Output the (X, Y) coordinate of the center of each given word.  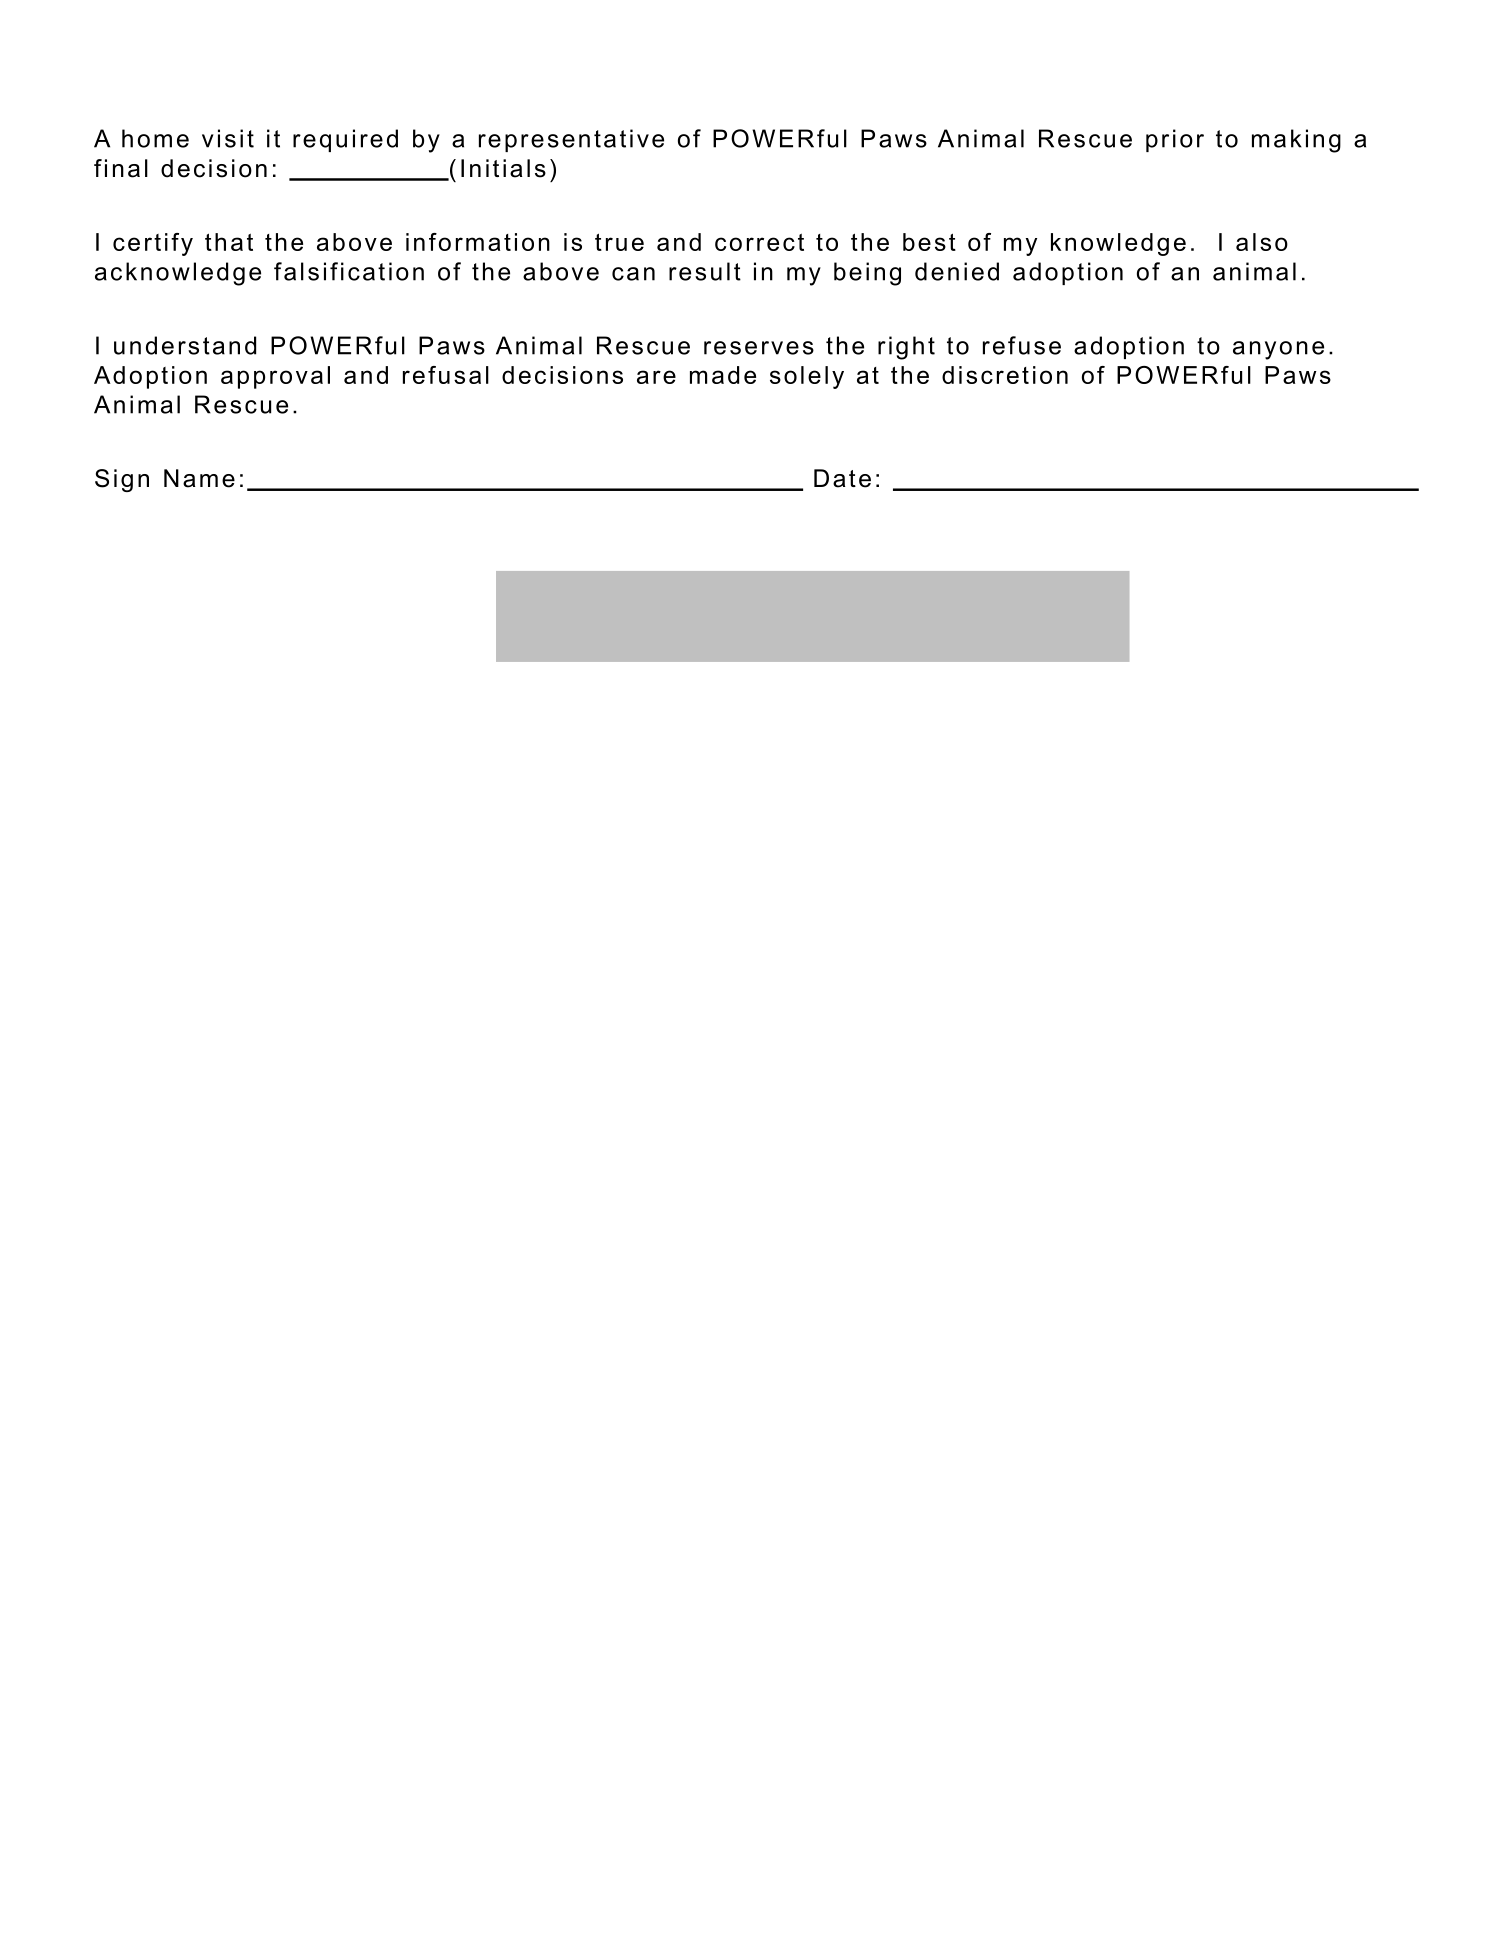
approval (275, 377)
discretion (1005, 375)
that (229, 242)
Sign (122, 480)
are (656, 377)
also (1262, 242)
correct (759, 242)
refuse (1022, 345)
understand (185, 345)
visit (228, 138)
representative (571, 140)
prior (1175, 140)
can (633, 274)
